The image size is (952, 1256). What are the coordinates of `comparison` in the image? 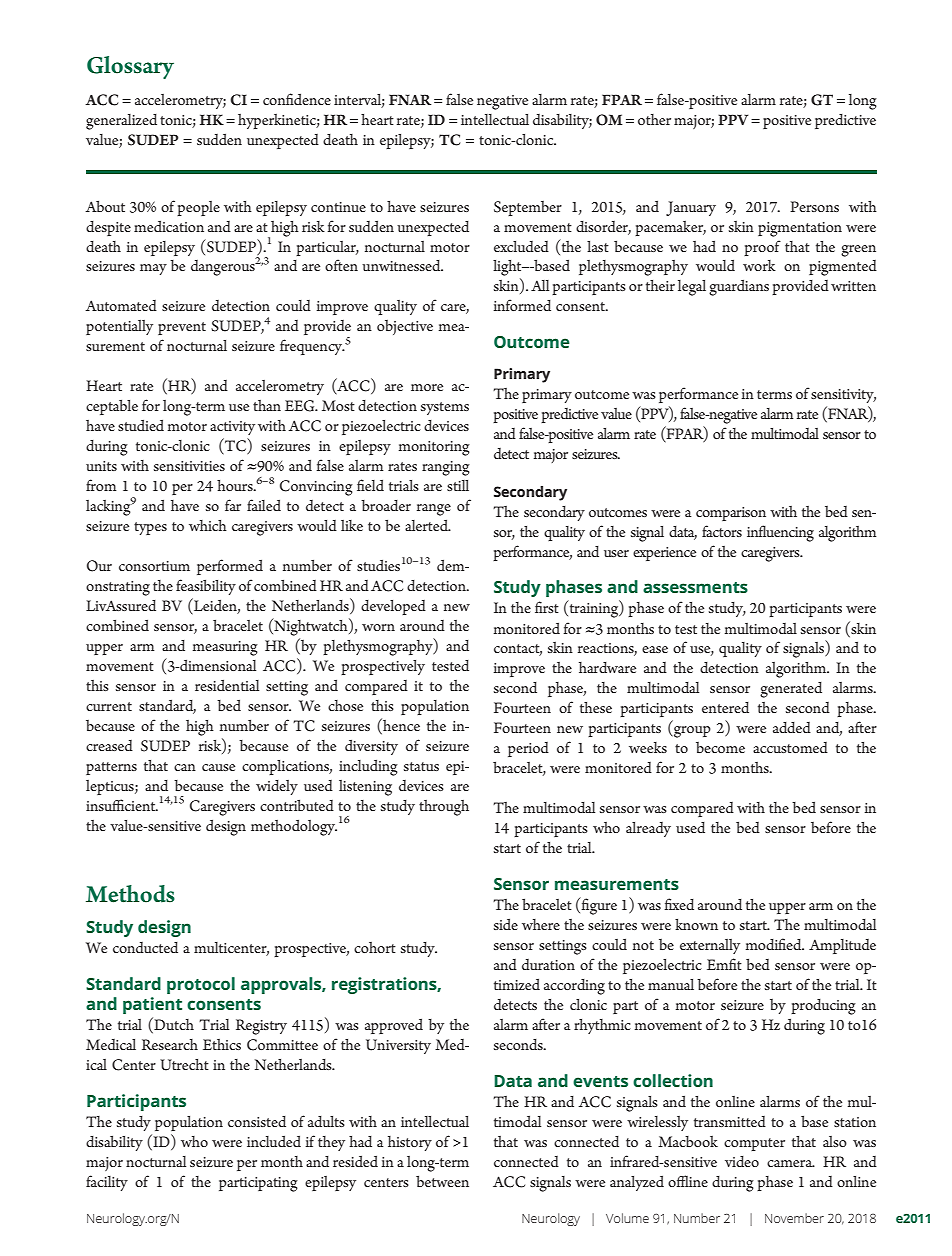 It's located at (731, 514).
